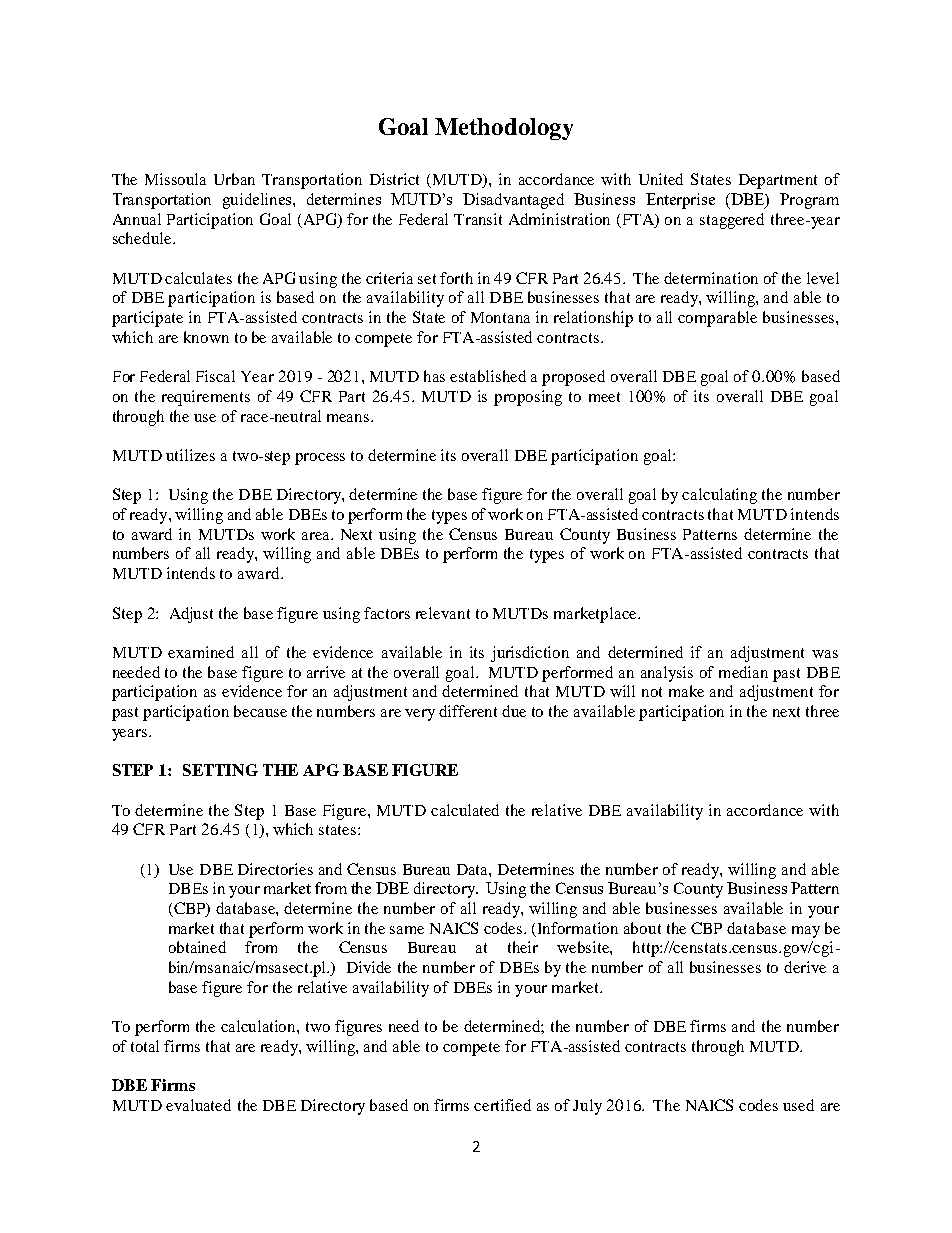 Image resolution: width=952 pixels, height=1233 pixels. Describe the element at coordinates (443, 613) in the page. I see `relevant` at that location.
